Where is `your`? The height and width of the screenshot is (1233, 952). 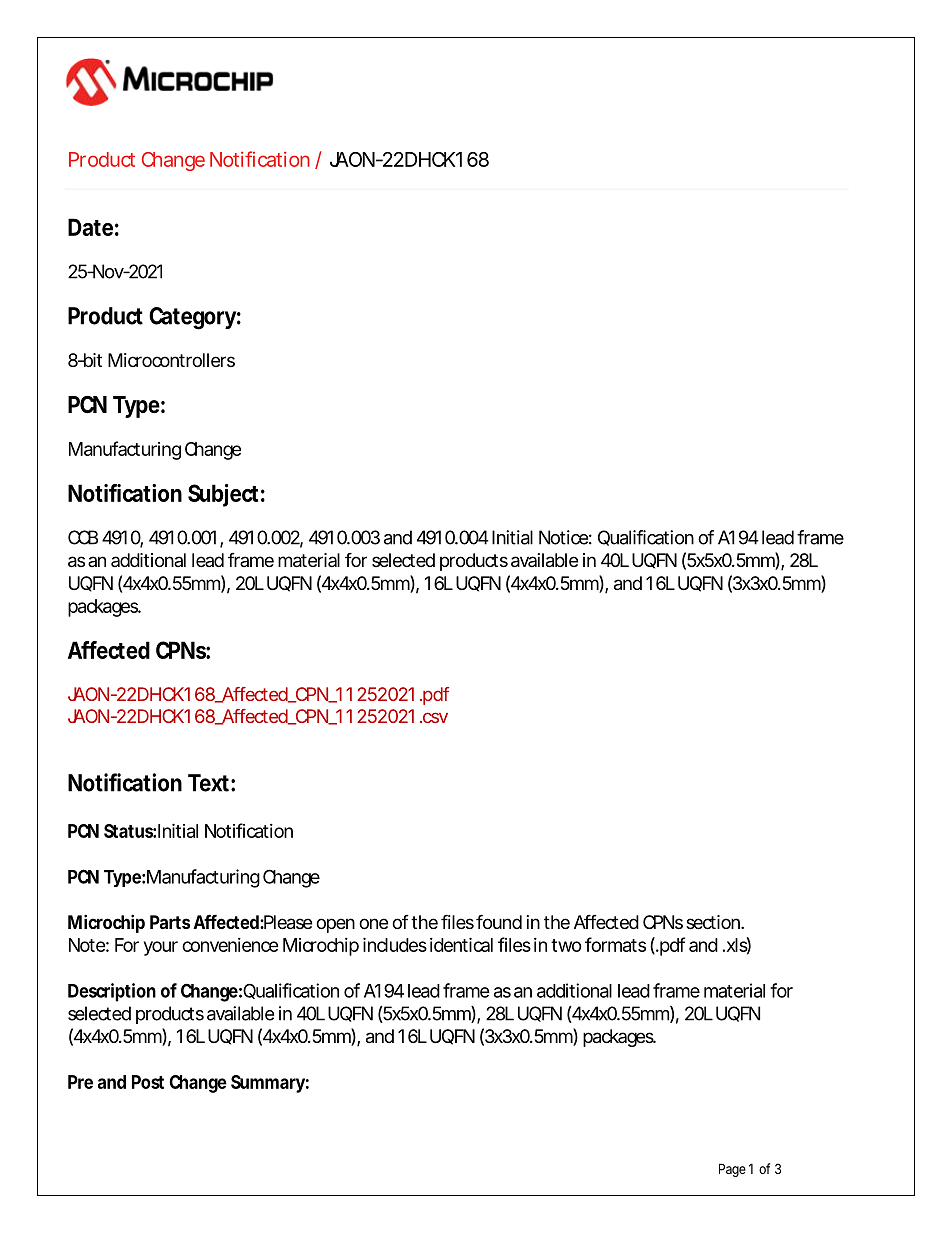
your is located at coordinates (161, 948).
